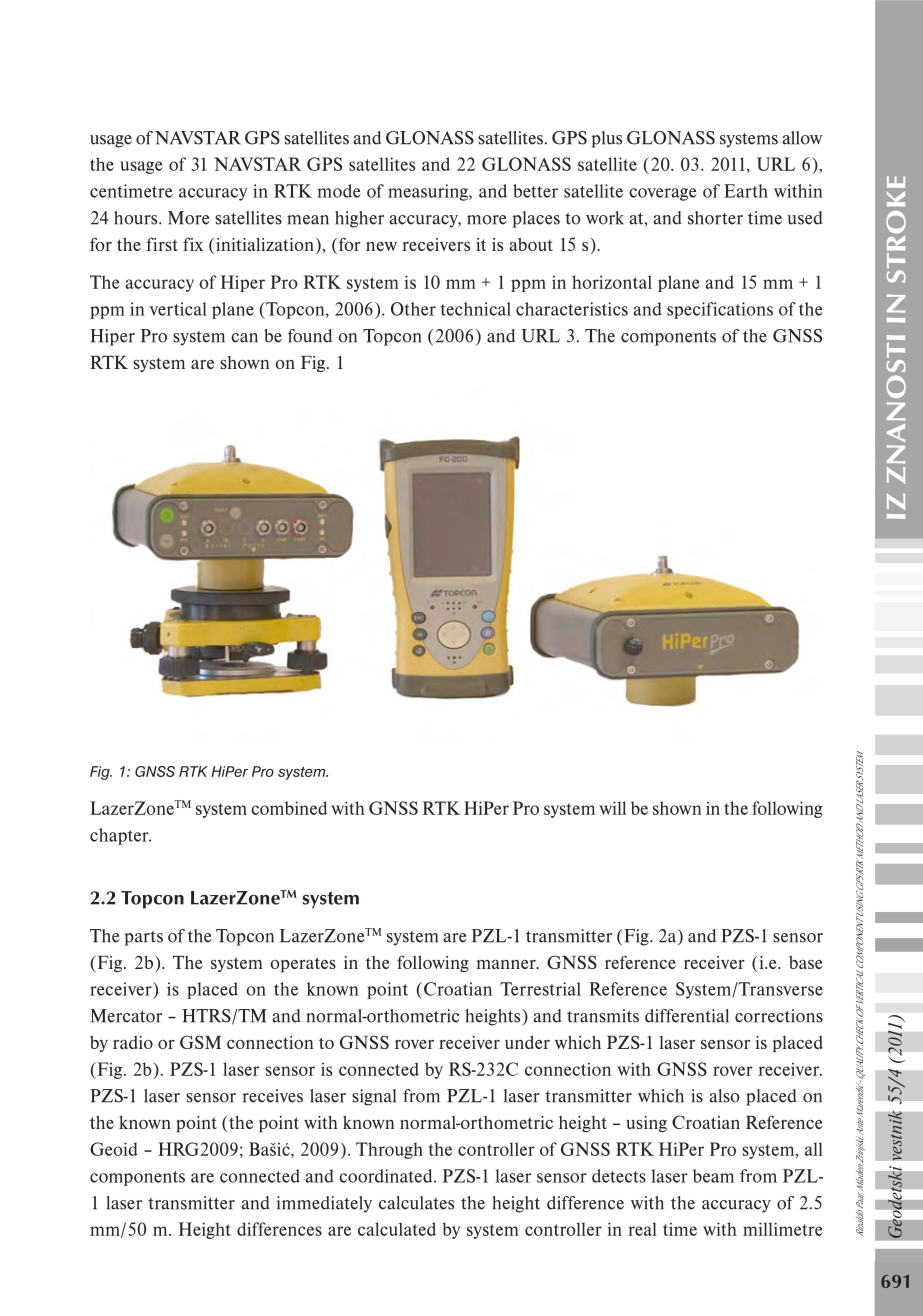 The image size is (923, 1316). What do you see at coordinates (475, 309) in the screenshot?
I see `technical` at bounding box center [475, 309].
